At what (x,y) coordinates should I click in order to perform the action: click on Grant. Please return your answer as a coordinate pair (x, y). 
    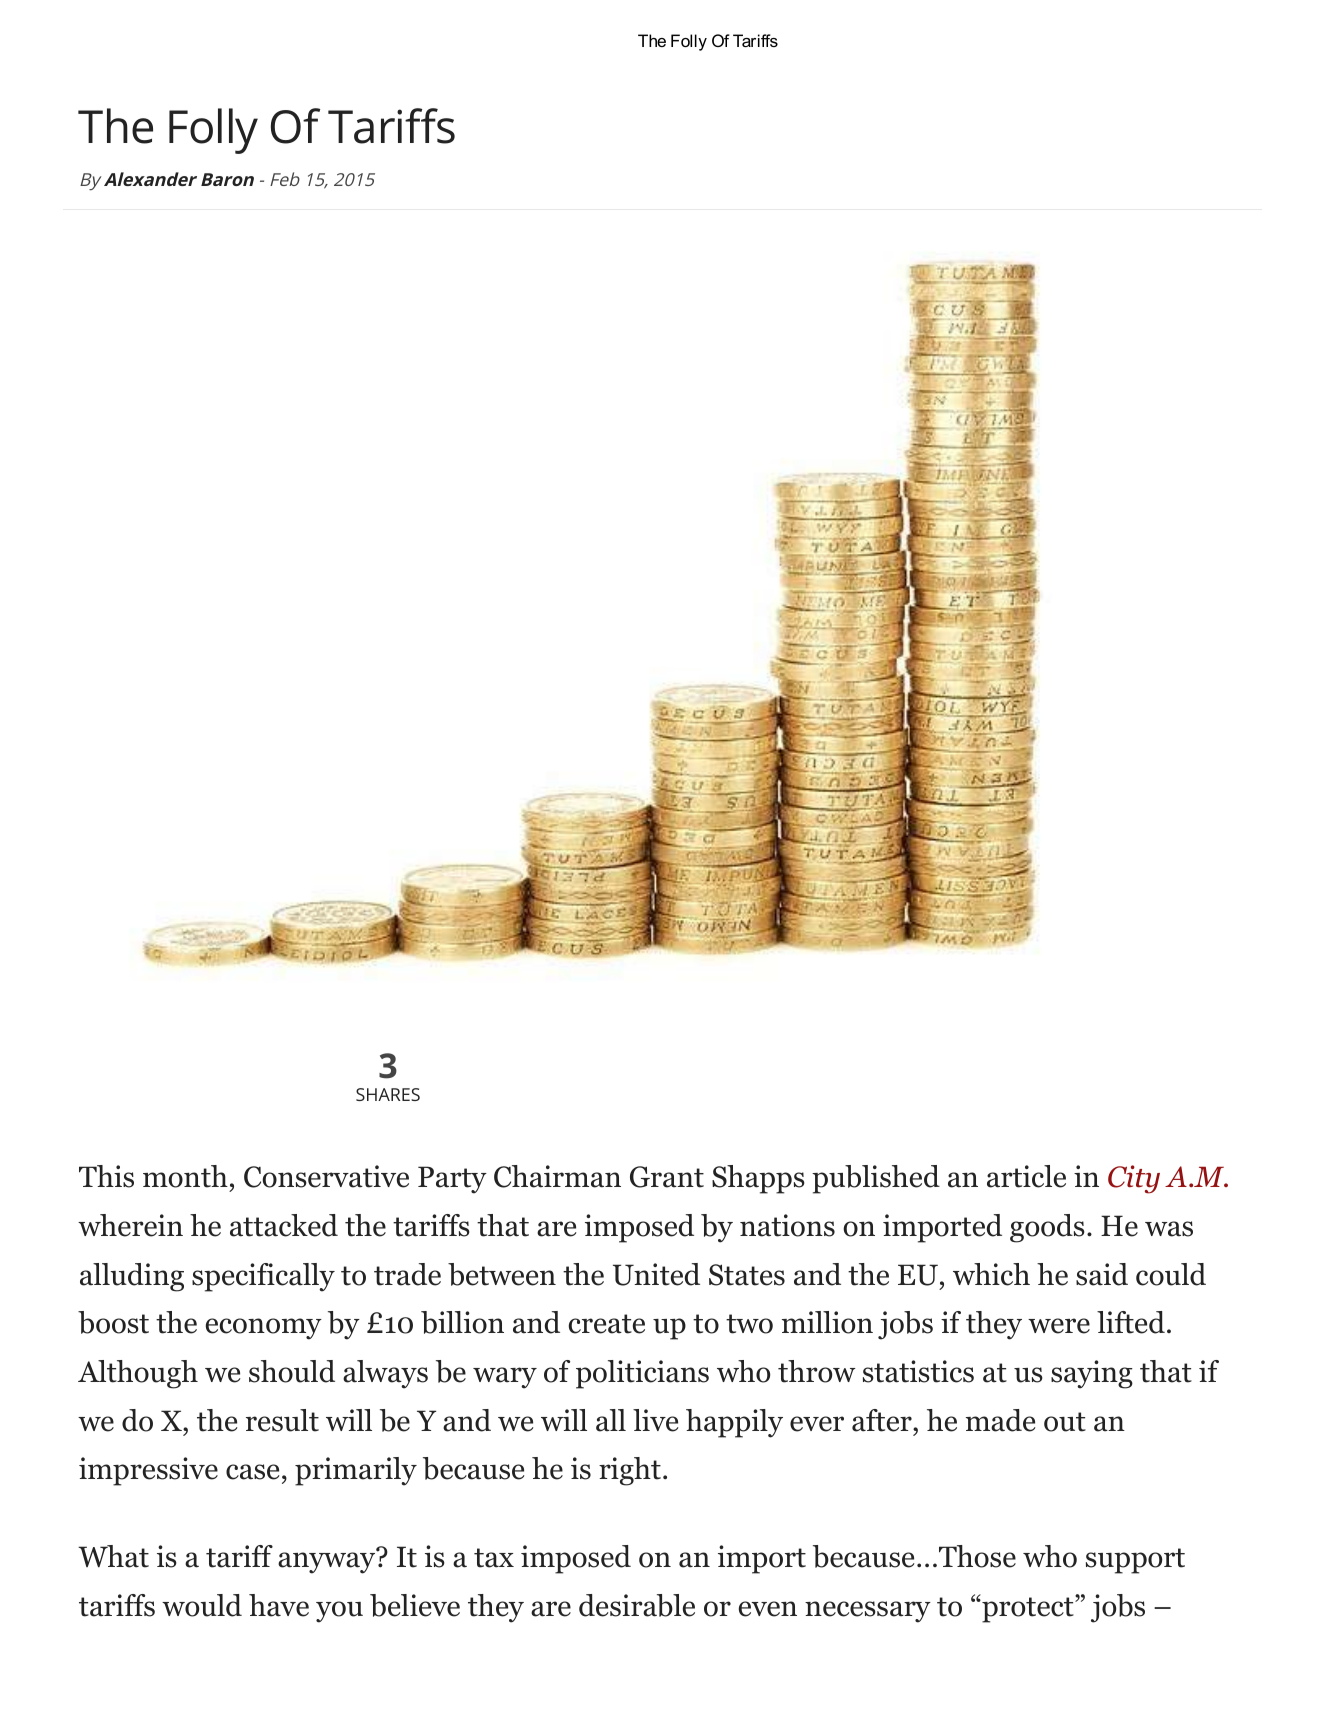
    Looking at the image, I should click on (667, 1177).
